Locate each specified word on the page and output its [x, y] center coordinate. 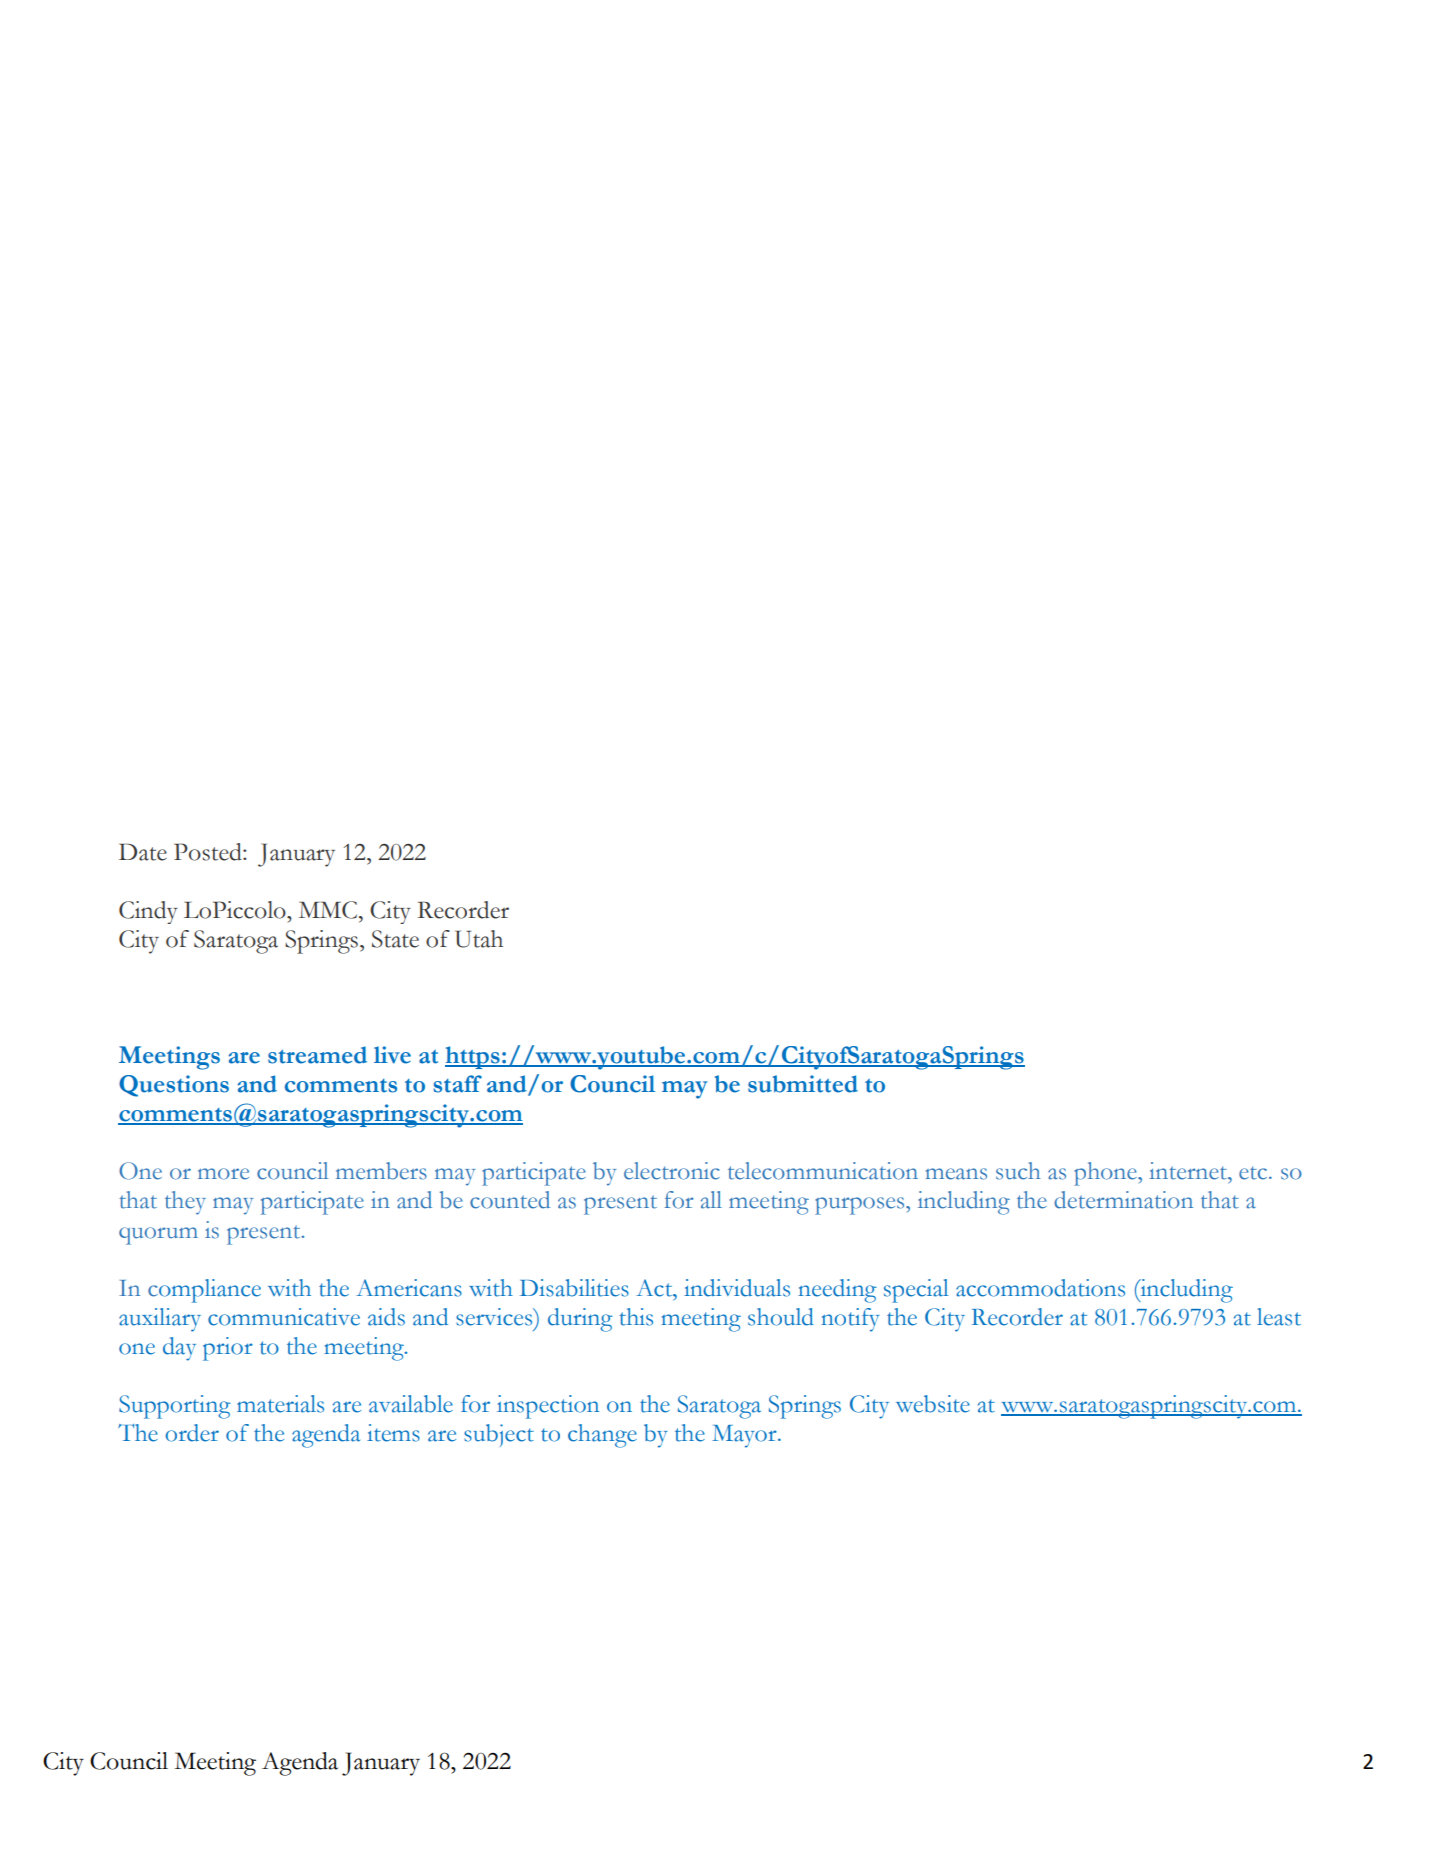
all [711, 1200]
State [395, 939]
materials [280, 1404]
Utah [479, 939]
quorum [158, 1236]
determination [1123, 1200]
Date [143, 852]
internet [1189, 1171]
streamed [317, 1055]
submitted [803, 1084]
